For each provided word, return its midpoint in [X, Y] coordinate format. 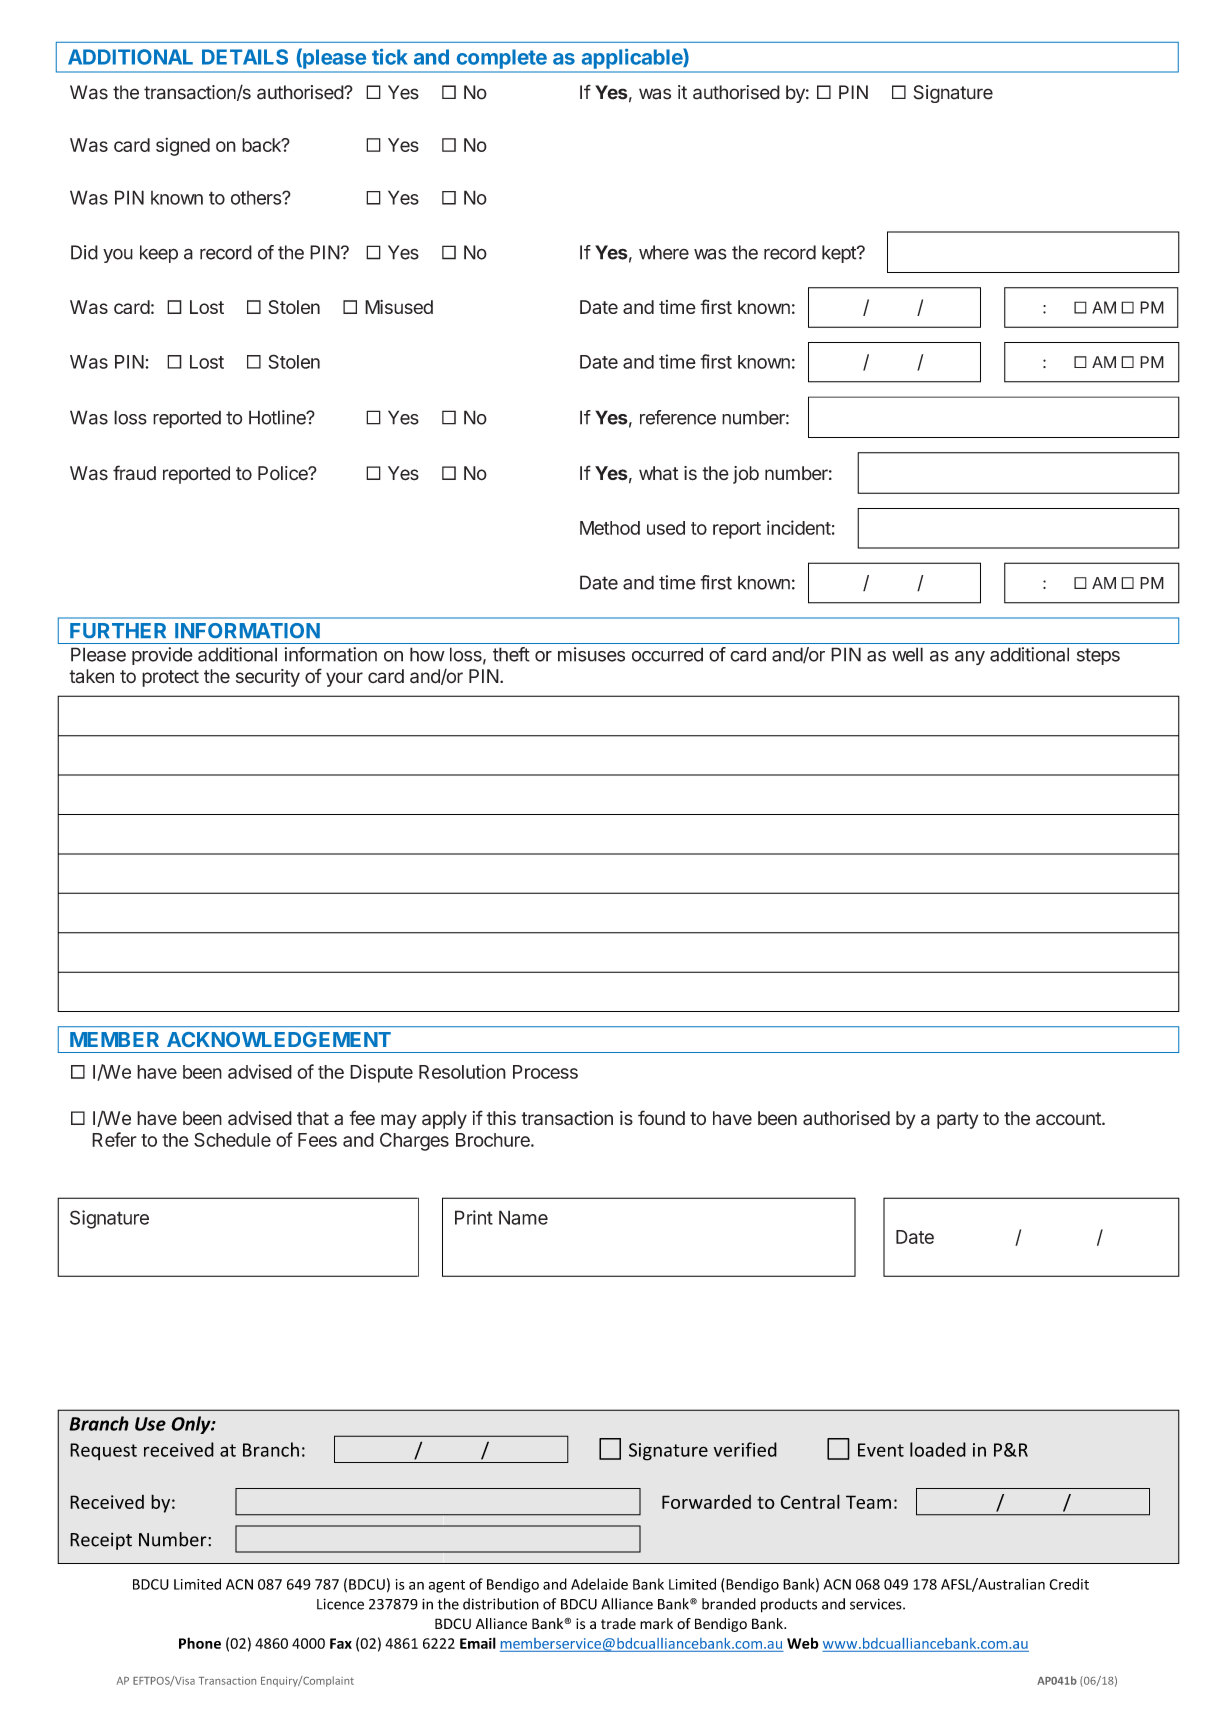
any [970, 658]
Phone [200, 1643]
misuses [591, 654]
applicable [632, 59]
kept [840, 254]
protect [170, 678]
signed [183, 146]
